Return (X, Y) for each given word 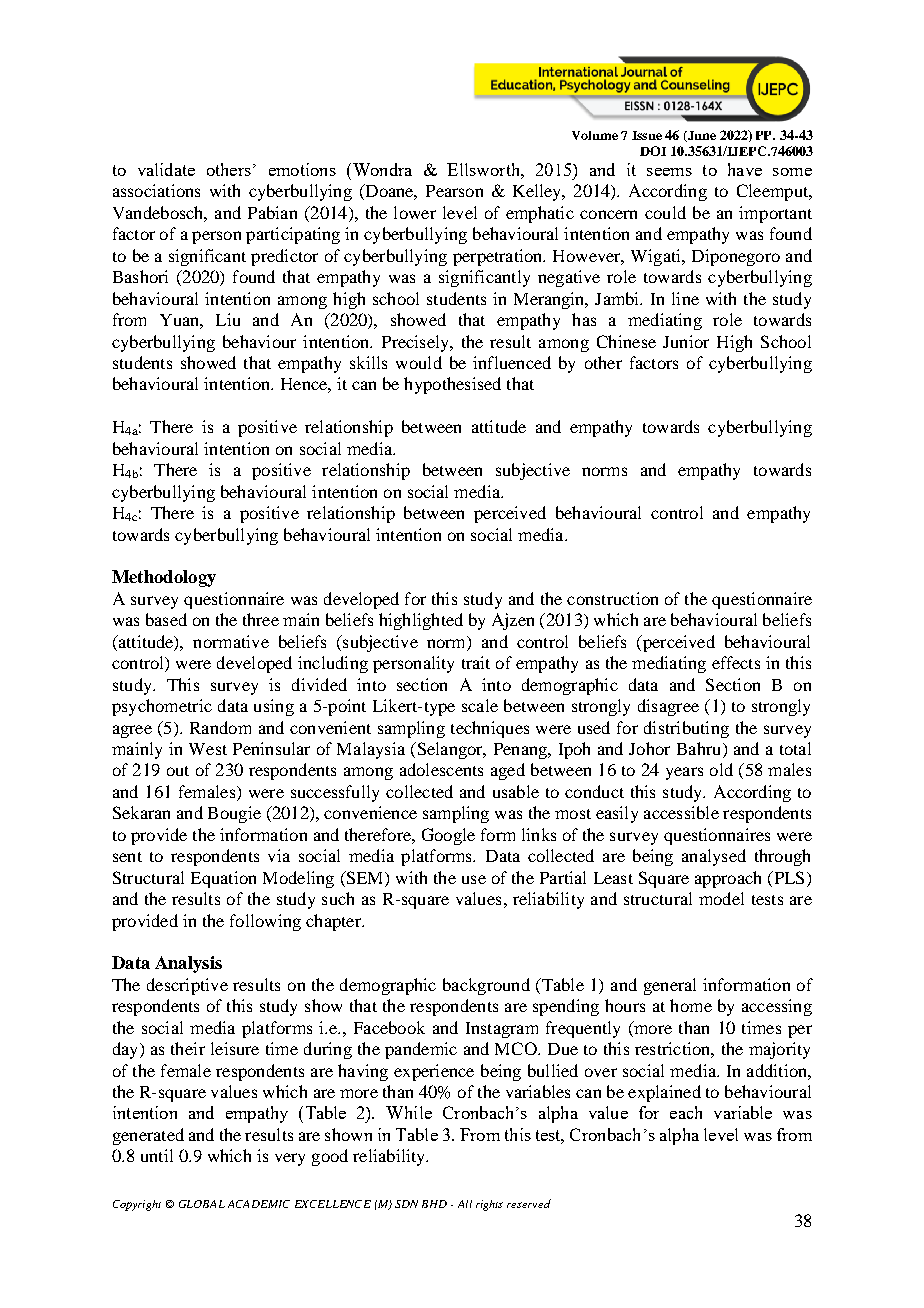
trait (476, 662)
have (745, 169)
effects (736, 662)
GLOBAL (202, 1204)
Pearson (454, 191)
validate (166, 169)
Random (220, 727)
